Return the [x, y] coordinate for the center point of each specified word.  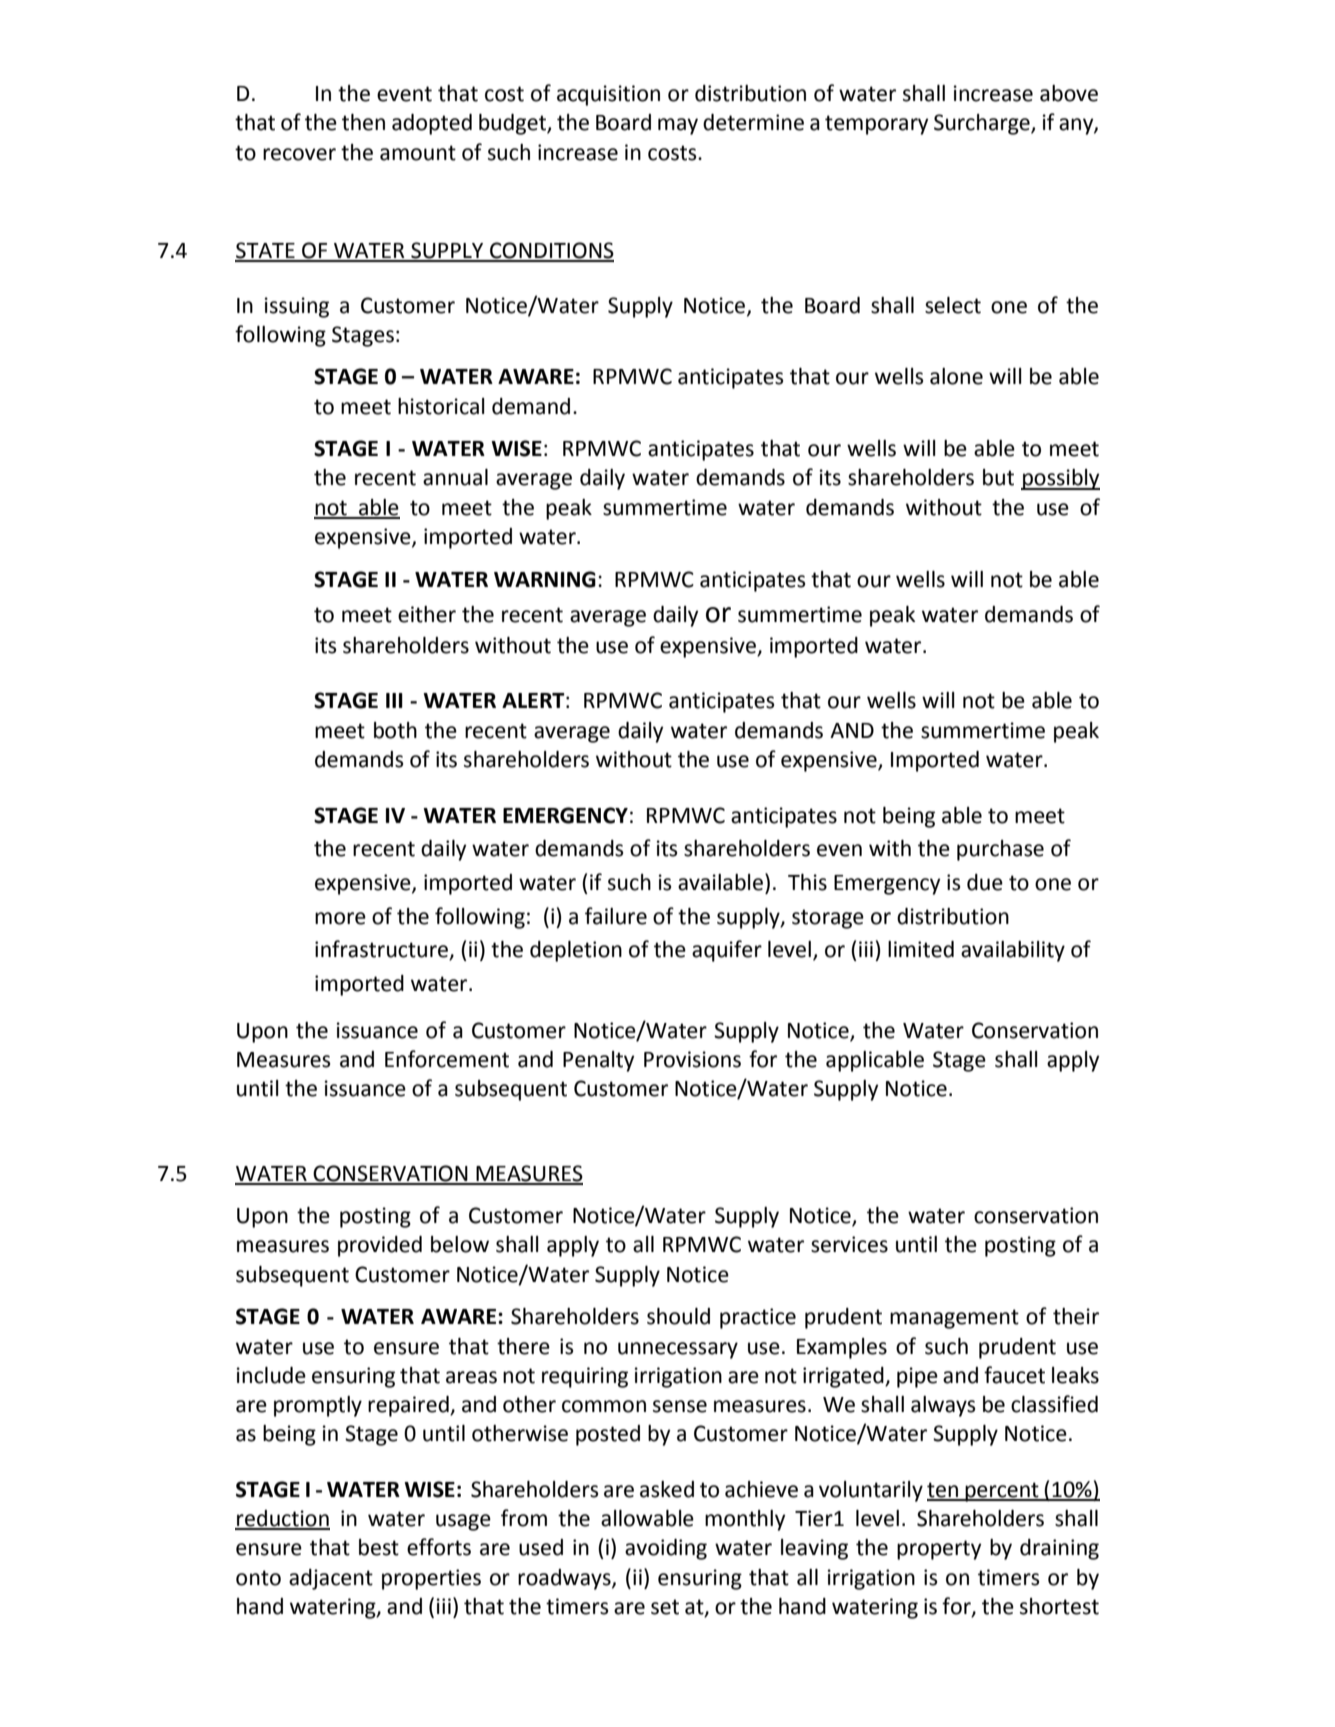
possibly [1060, 479]
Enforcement [447, 1059]
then [363, 122]
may [678, 126]
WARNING [545, 579]
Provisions [692, 1059]
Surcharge [983, 124]
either [427, 614]
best [379, 1547]
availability [1013, 951]
